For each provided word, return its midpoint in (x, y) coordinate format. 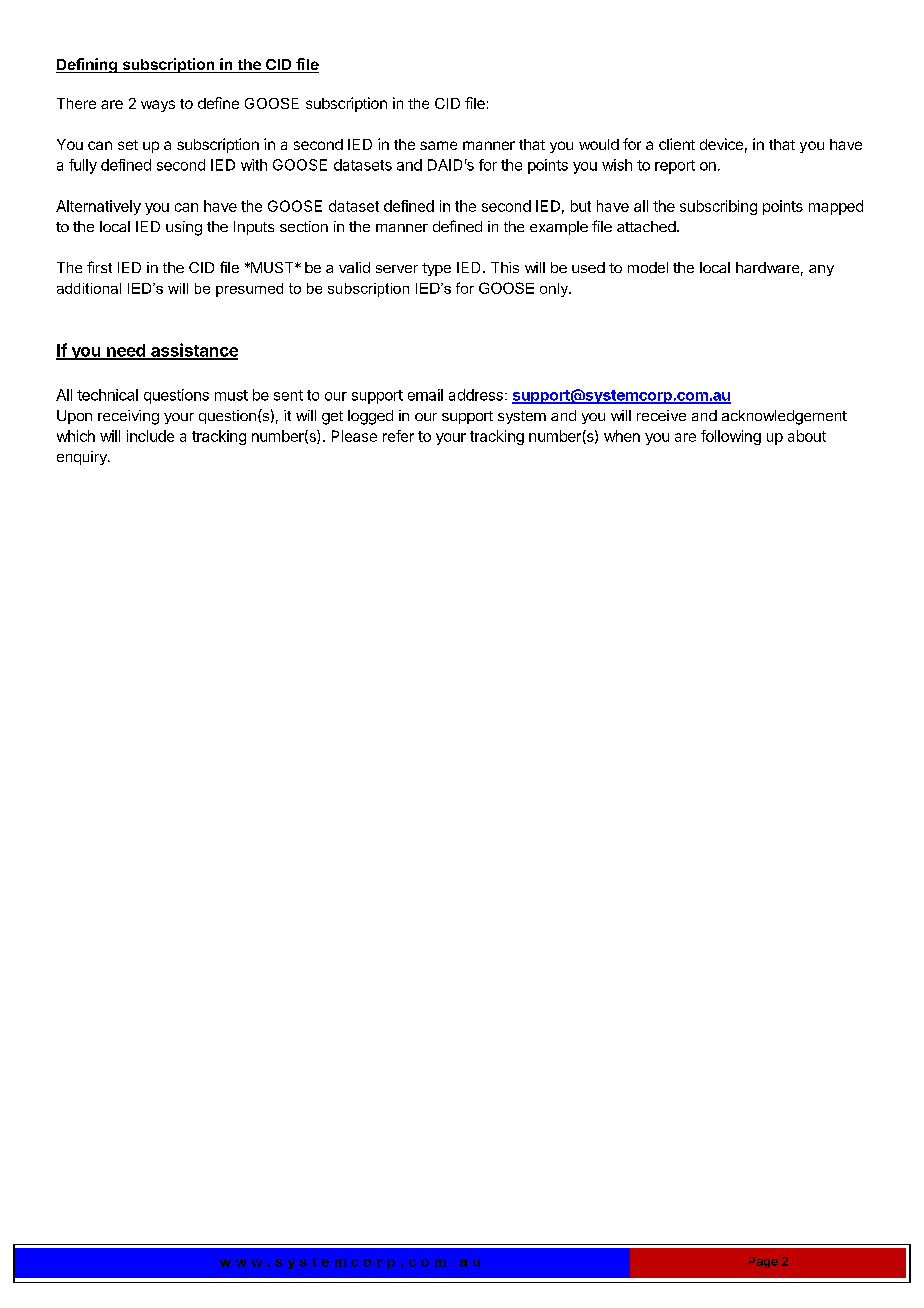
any (821, 270)
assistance (193, 351)
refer (398, 436)
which (76, 436)
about (807, 436)
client (677, 144)
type (436, 269)
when (622, 436)
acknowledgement (784, 417)
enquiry (83, 458)
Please (354, 436)
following (731, 437)
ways (158, 106)
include (150, 436)
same (438, 145)
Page (763, 1262)
